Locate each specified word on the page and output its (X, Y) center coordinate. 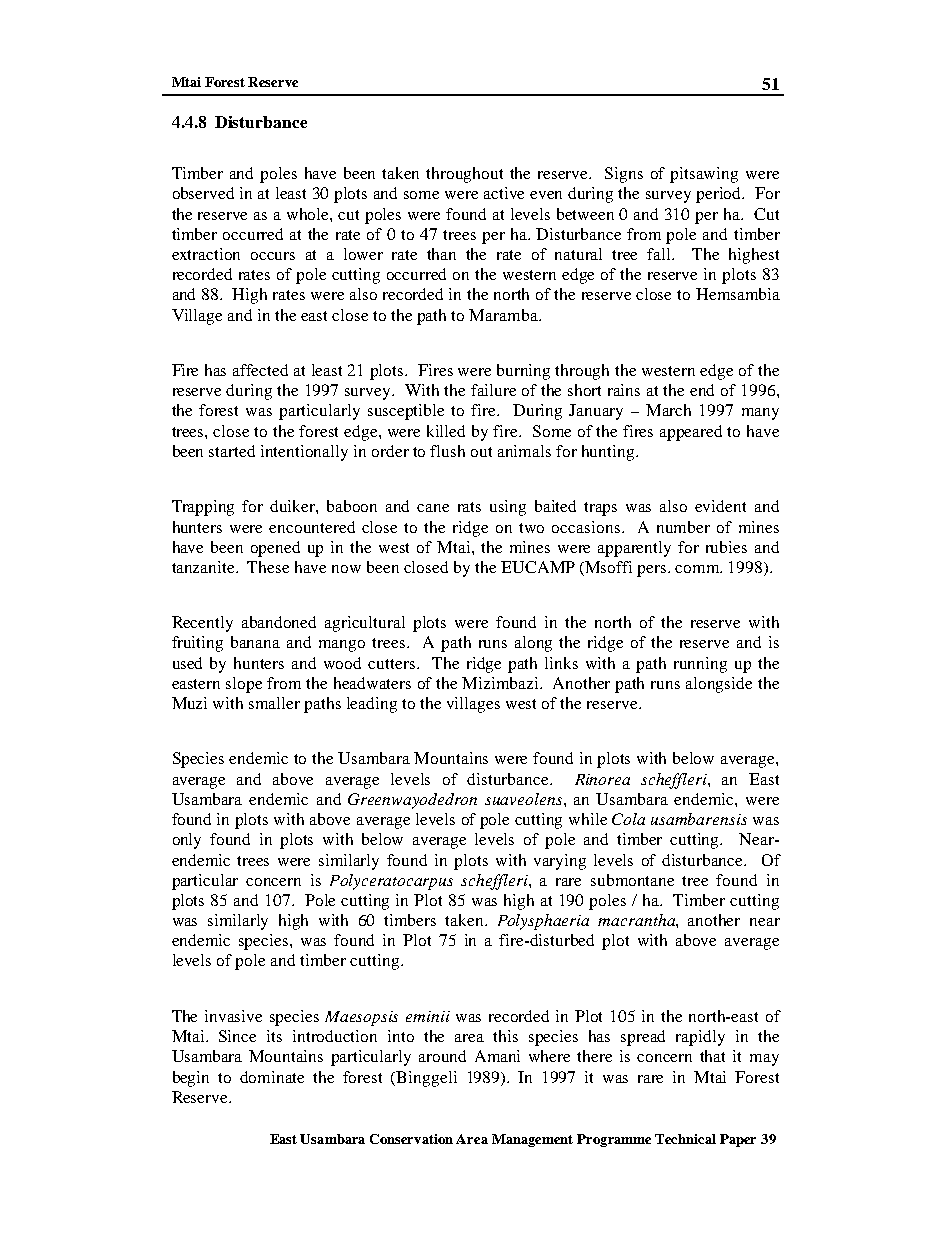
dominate (272, 1077)
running (700, 665)
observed (203, 193)
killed (446, 431)
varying (560, 862)
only (187, 841)
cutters (393, 664)
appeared (691, 433)
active (504, 193)
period (720, 195)
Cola (628, 819)
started (232, 451)
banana (255, 642)
